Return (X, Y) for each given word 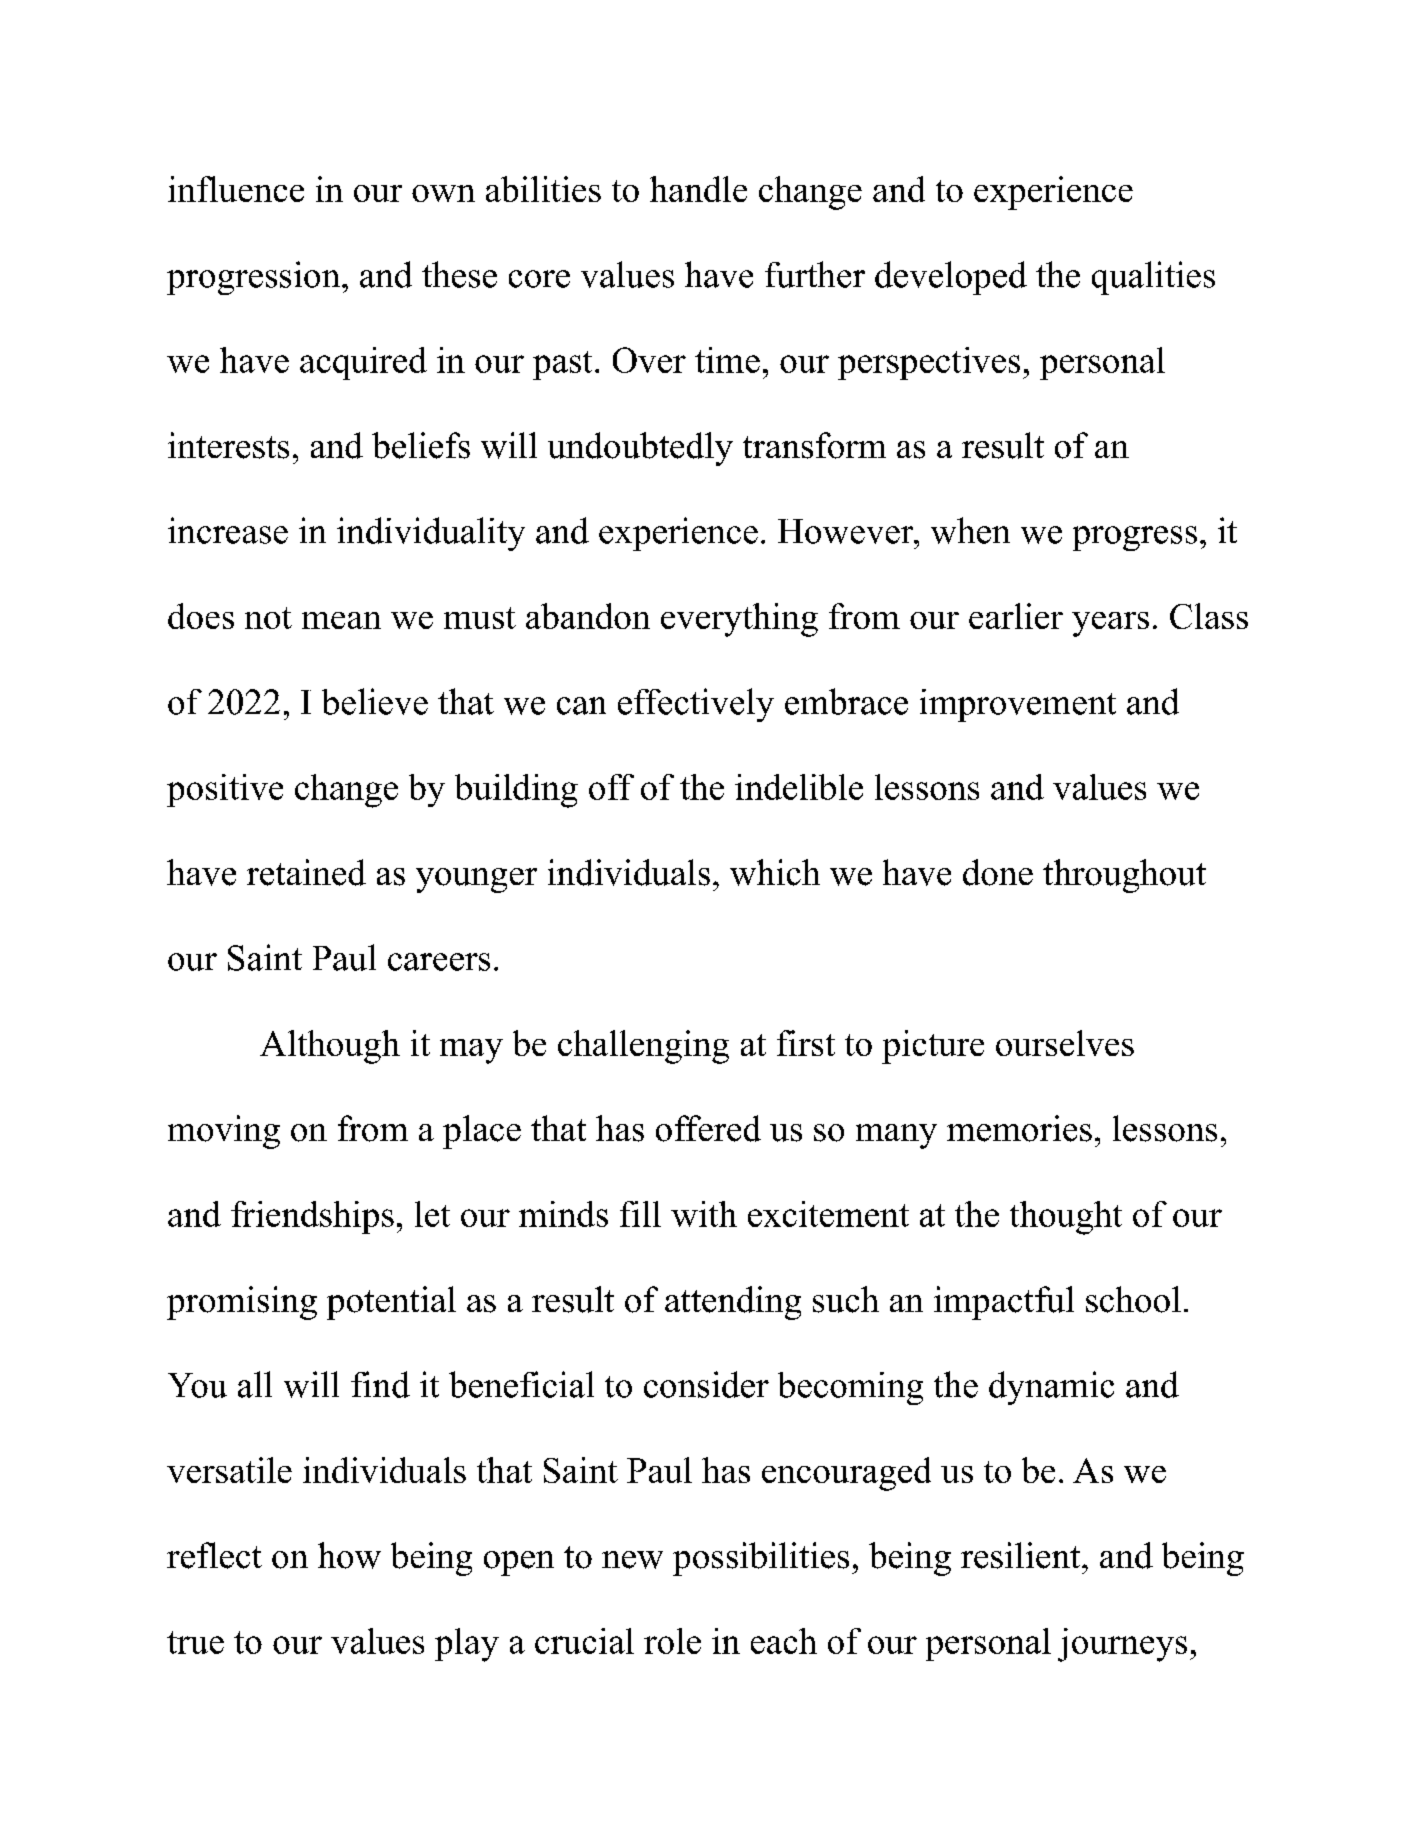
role (672, 1641)
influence (236, 189)
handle (698, 189)
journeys (1122, 1645)
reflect (214, 1555)
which (775, 872)
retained (306, 872)
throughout (1124, 876)
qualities (1153, 278)
